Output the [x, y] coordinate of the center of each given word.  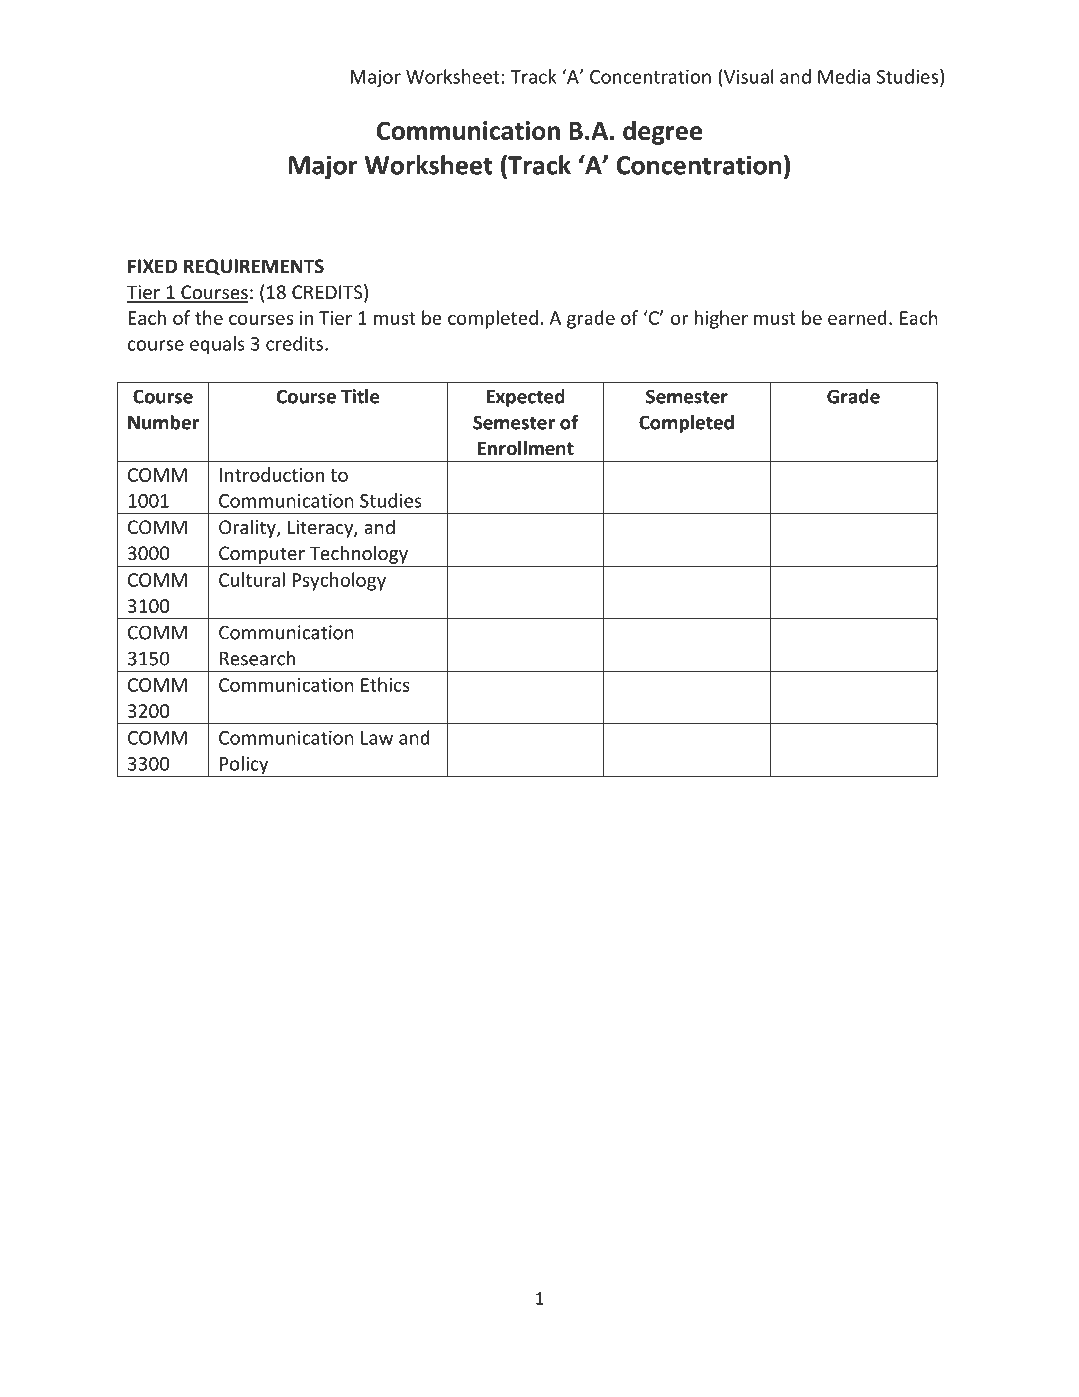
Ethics [385, 684]
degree [662, 132]
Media [844, 76]
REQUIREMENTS [254, 267]
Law [377, 738]
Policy [244, 766]
